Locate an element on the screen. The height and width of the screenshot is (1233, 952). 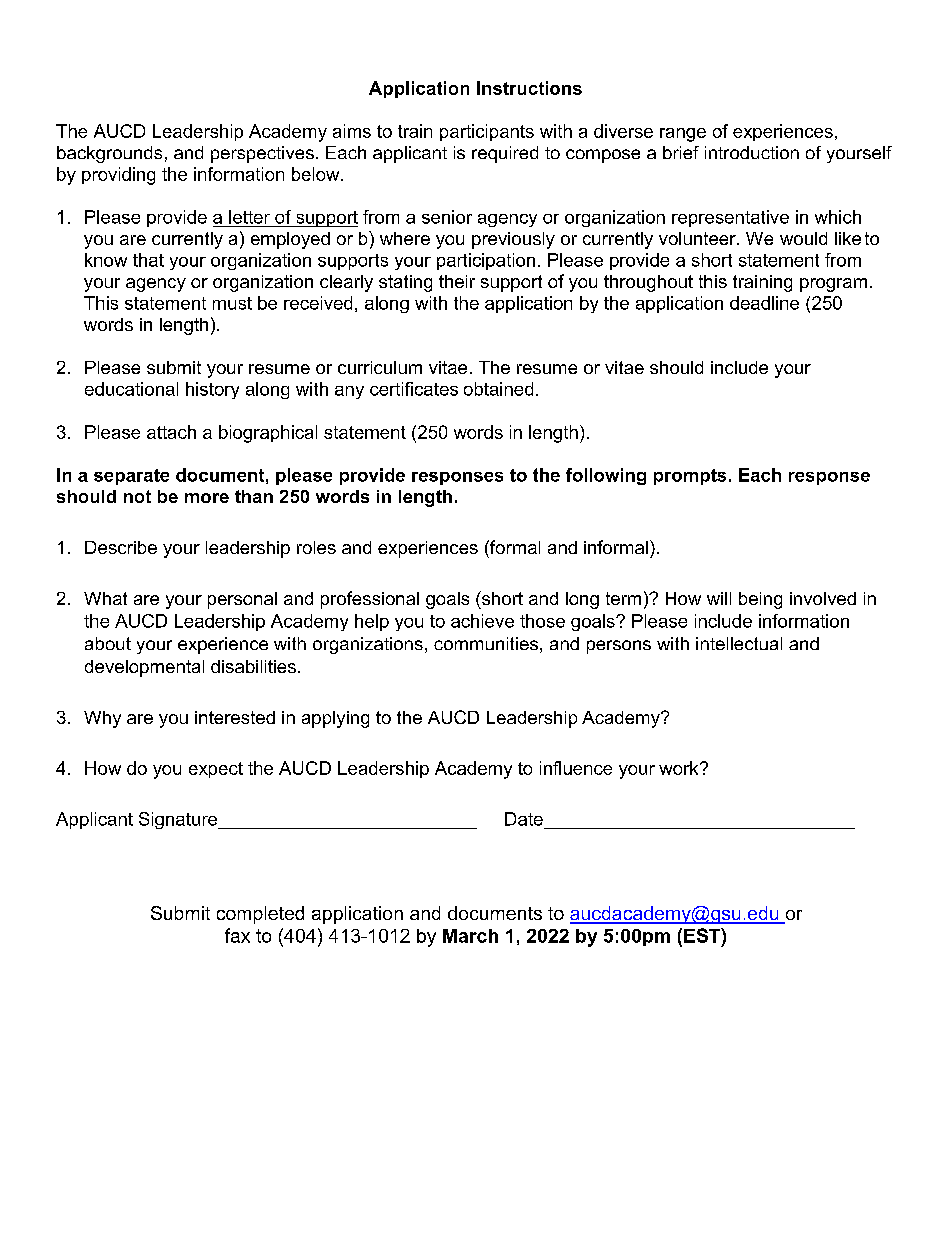
more is located at coordinates (207, 498).
